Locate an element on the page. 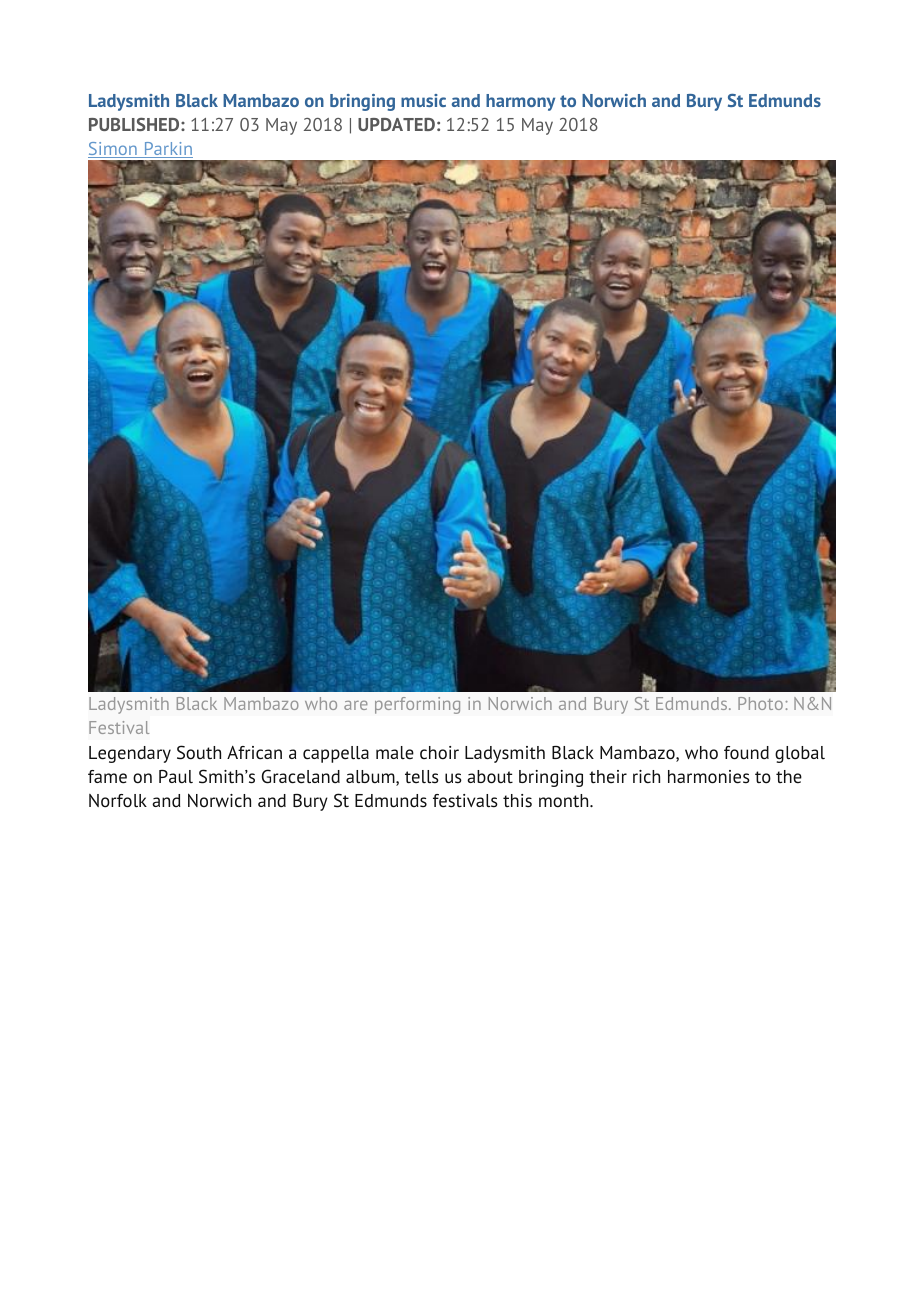  Photo is located at coordinates (760, 703).
